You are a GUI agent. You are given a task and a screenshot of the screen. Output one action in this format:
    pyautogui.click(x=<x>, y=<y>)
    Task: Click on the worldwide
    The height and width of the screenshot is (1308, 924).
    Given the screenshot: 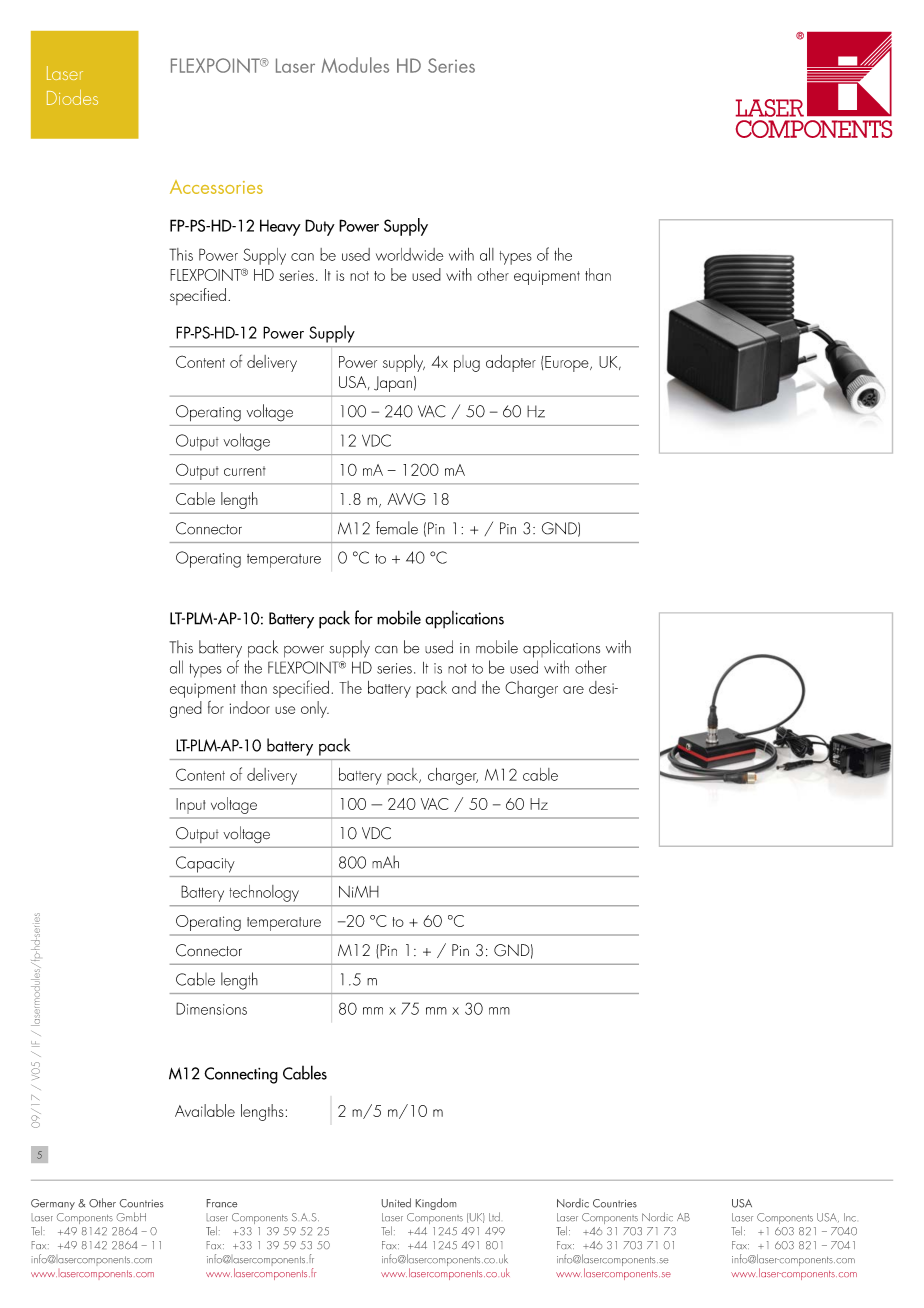 What is the action you would take?
    pyautogui.click(x=409, y=254)
